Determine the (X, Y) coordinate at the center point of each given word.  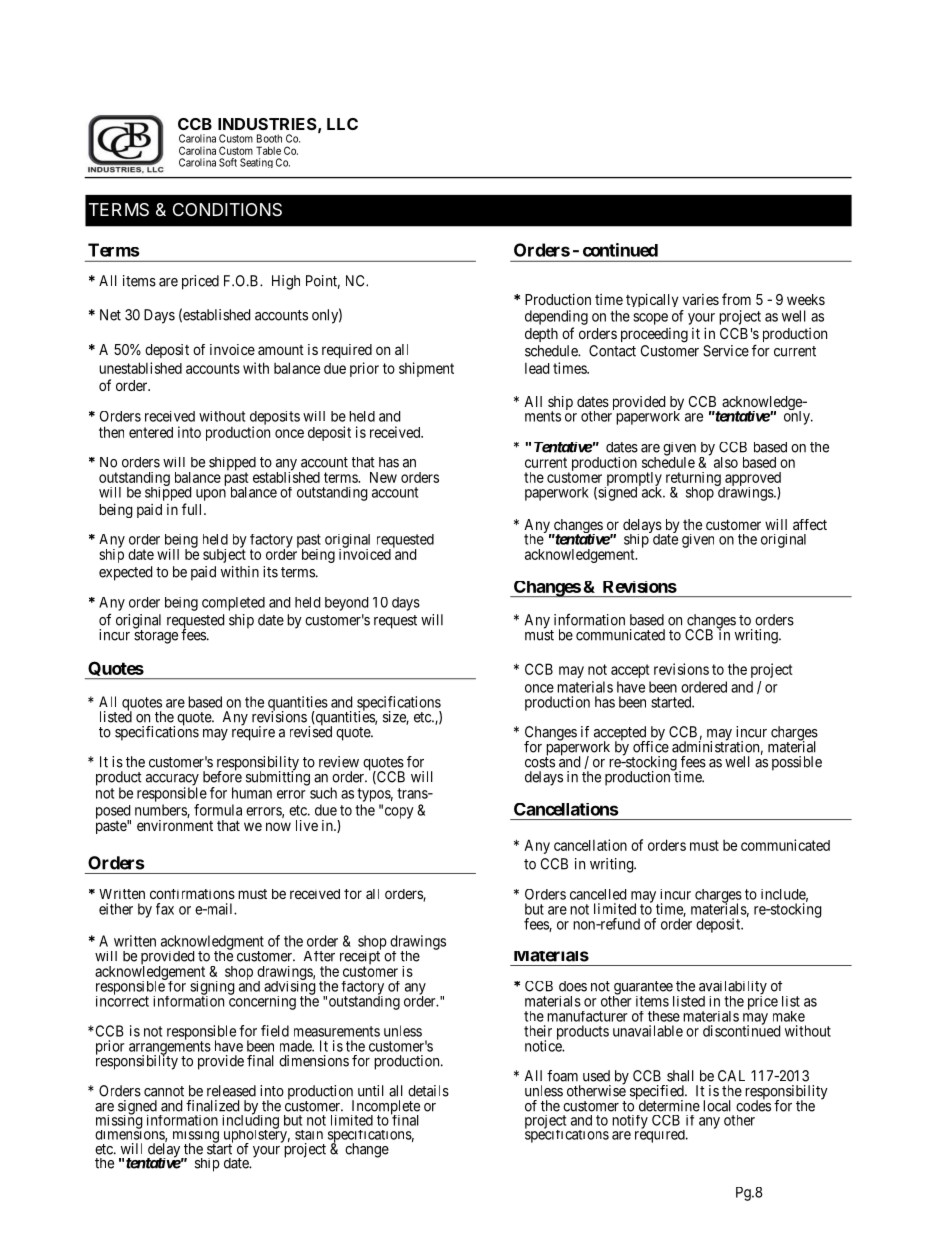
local (717, 1106)
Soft (228, 162)
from (736, 299)
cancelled (598, 894)
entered (151, 432)
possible (797, 763)
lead (537, 368)
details (428, 1091)
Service (726, 351)
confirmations (192, 894)
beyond (346, 604)
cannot (164, 1091)
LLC (342, 124)
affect (810, 524)
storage (156, 637)
